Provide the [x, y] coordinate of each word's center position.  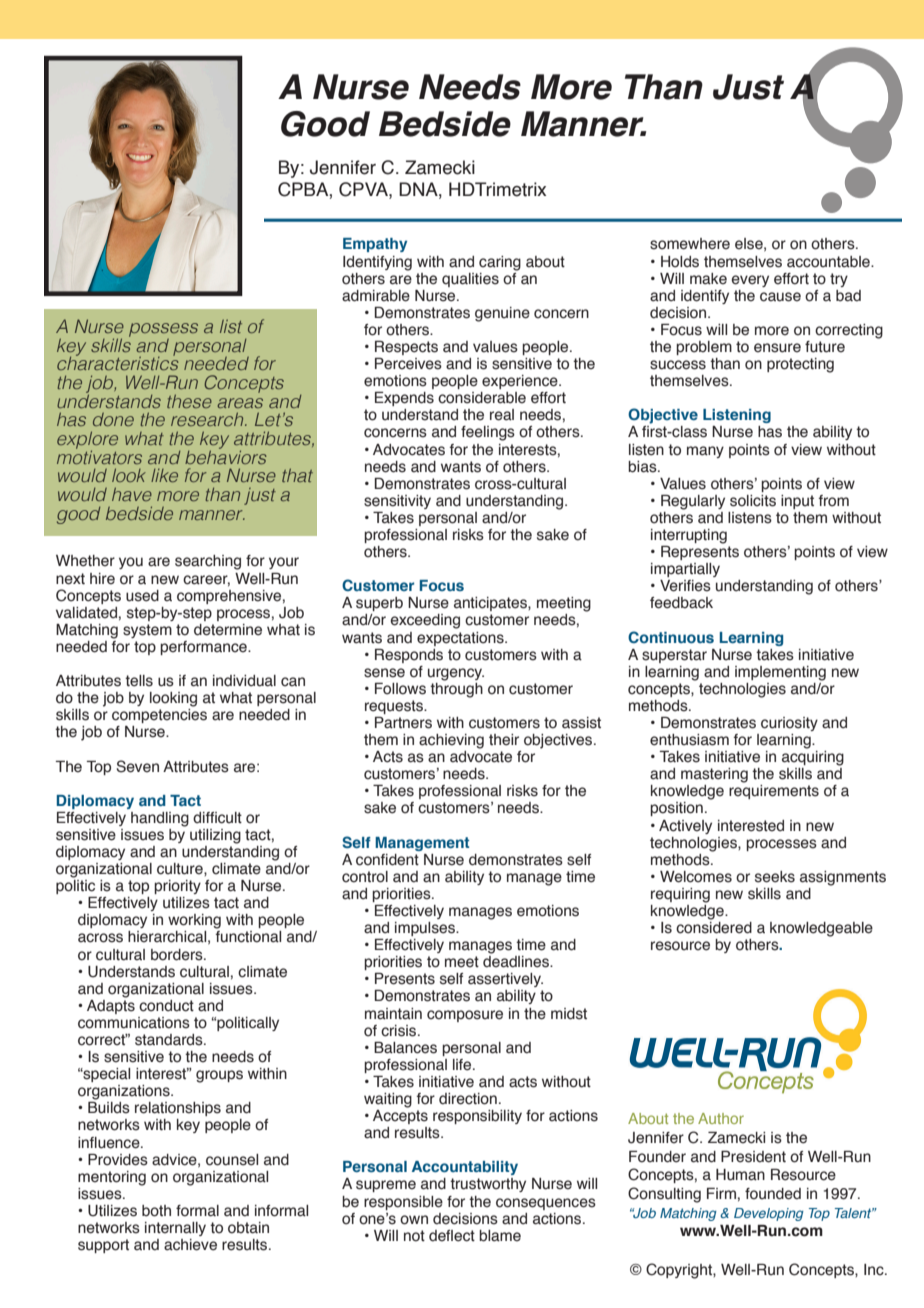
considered [714, 926]
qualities [470, 280]
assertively [505, 980]
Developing [769, 1214]
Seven [137, 766]
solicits [753, 501]
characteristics [118, 362]
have [132, 494]
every [750, 281]
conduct [166, 1006]
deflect [452, 1236]
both [156, 1211]
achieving [451, 741]
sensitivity [397, 502]
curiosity [789, 724]
